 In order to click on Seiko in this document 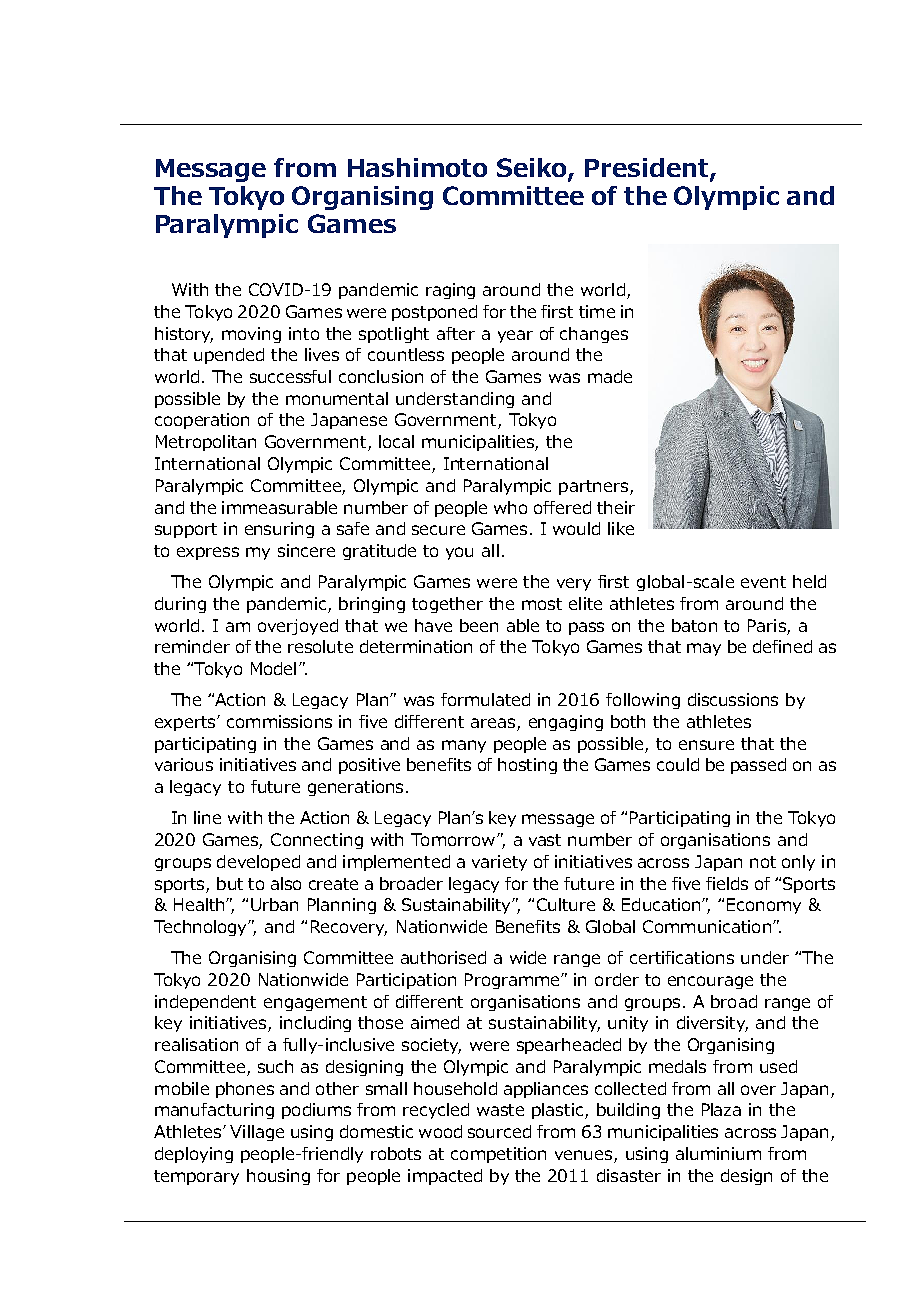, I will do `click(533, 168)`.
